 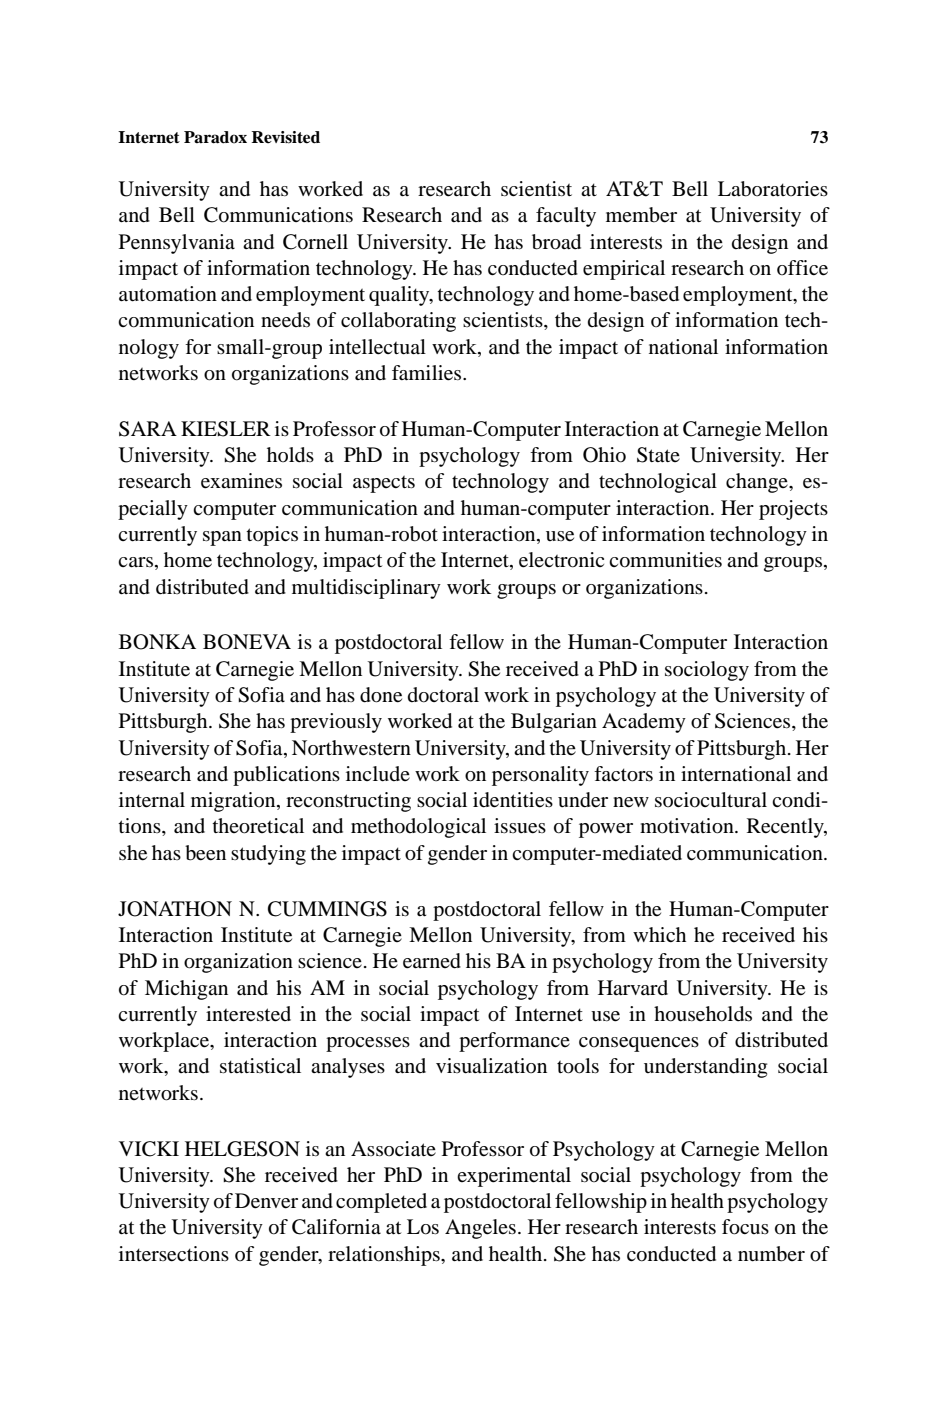 What do you see at coordinates (186, 990) in the document?
I see `Michigan` at bounding box center [186, 990].
